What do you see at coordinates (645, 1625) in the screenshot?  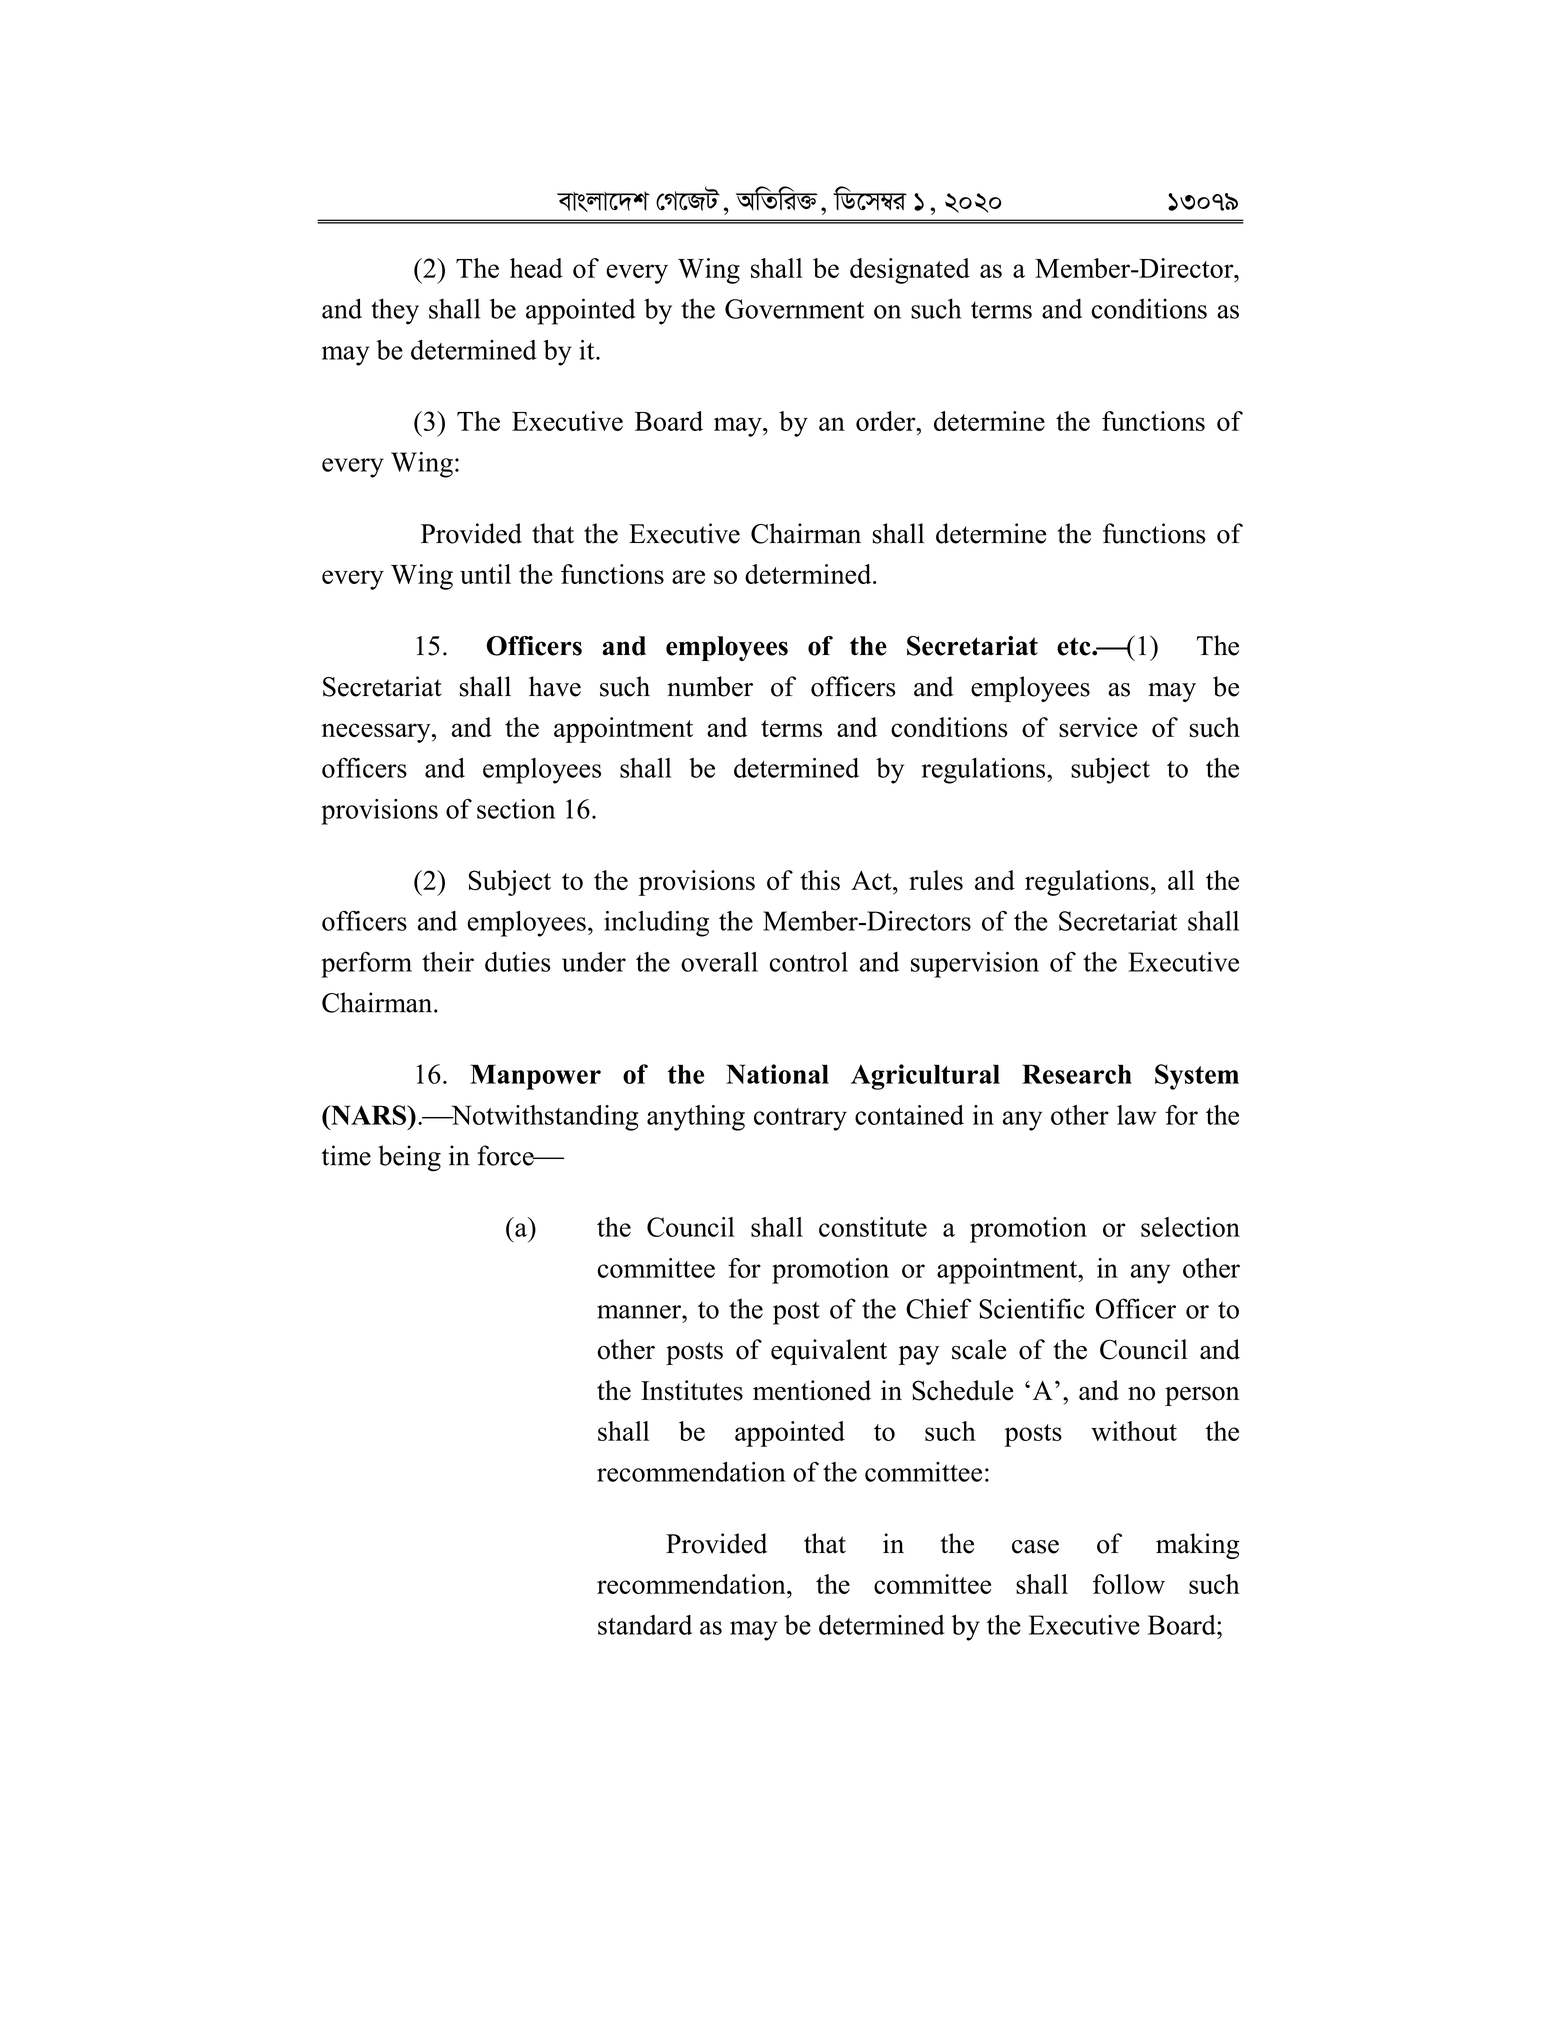 I see `standard` at bounding box center [645, 1625].
